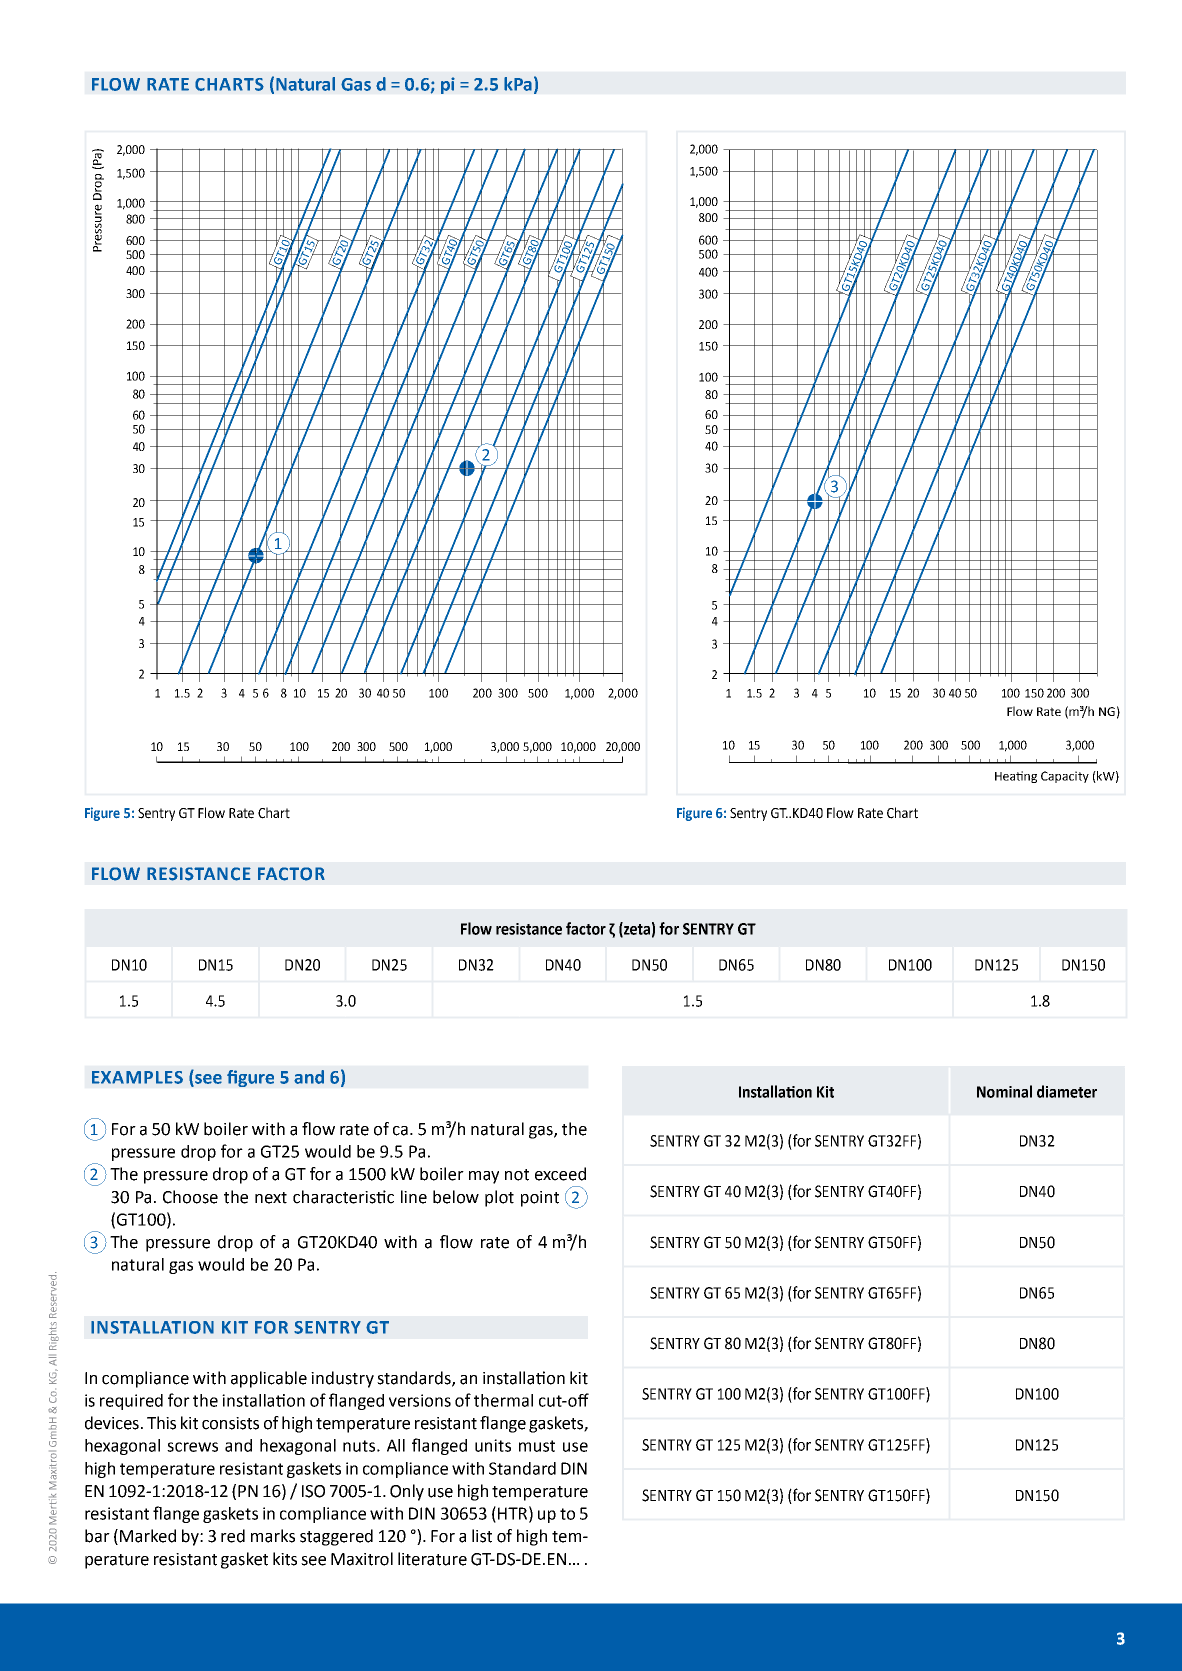 The image size is (1182, 1671). Describe the element at coordinates (137, 1077) in the page. I see `EXAMPLES` at that location.
